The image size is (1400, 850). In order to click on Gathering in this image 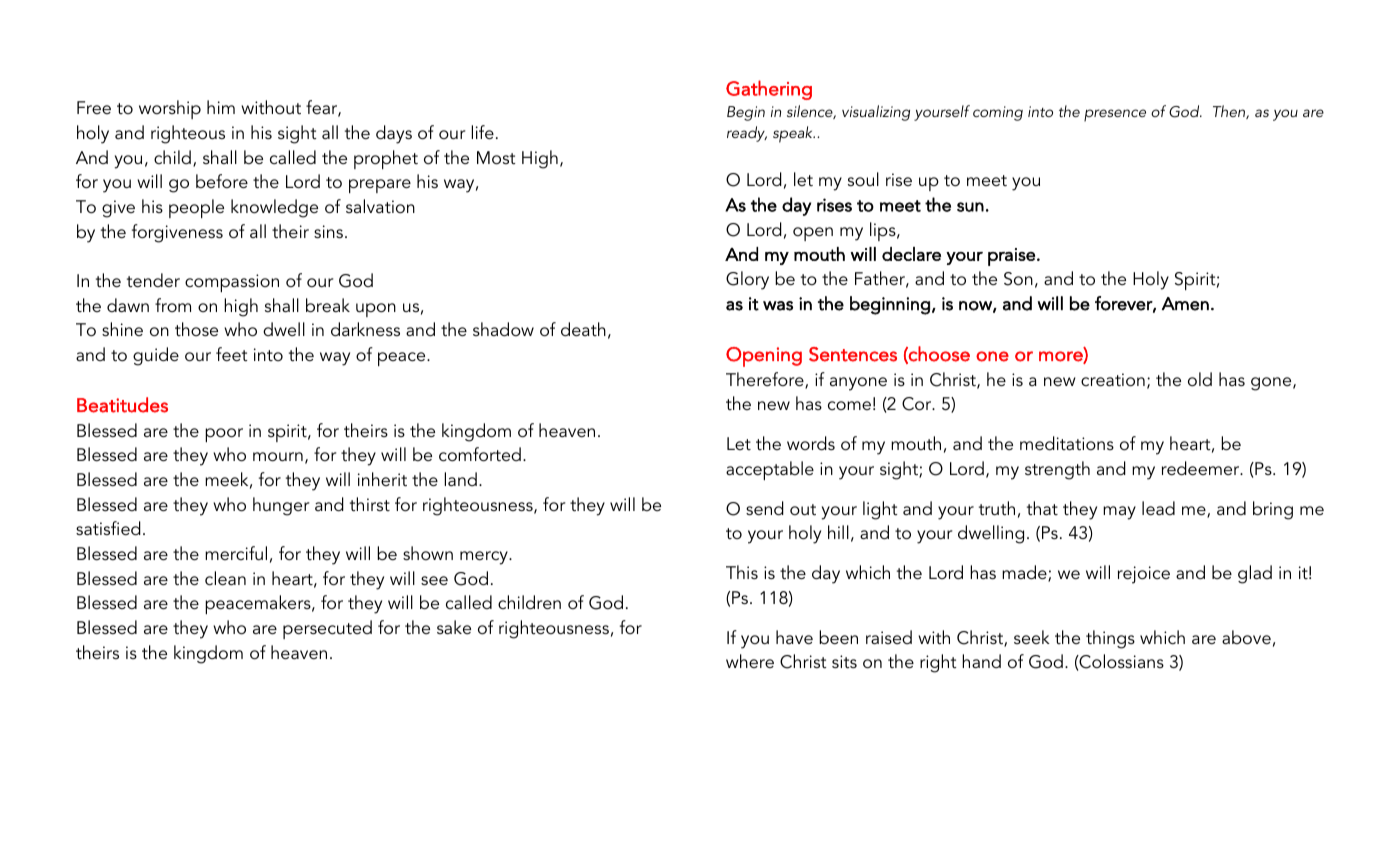, I will do `click(769, 90)`.
